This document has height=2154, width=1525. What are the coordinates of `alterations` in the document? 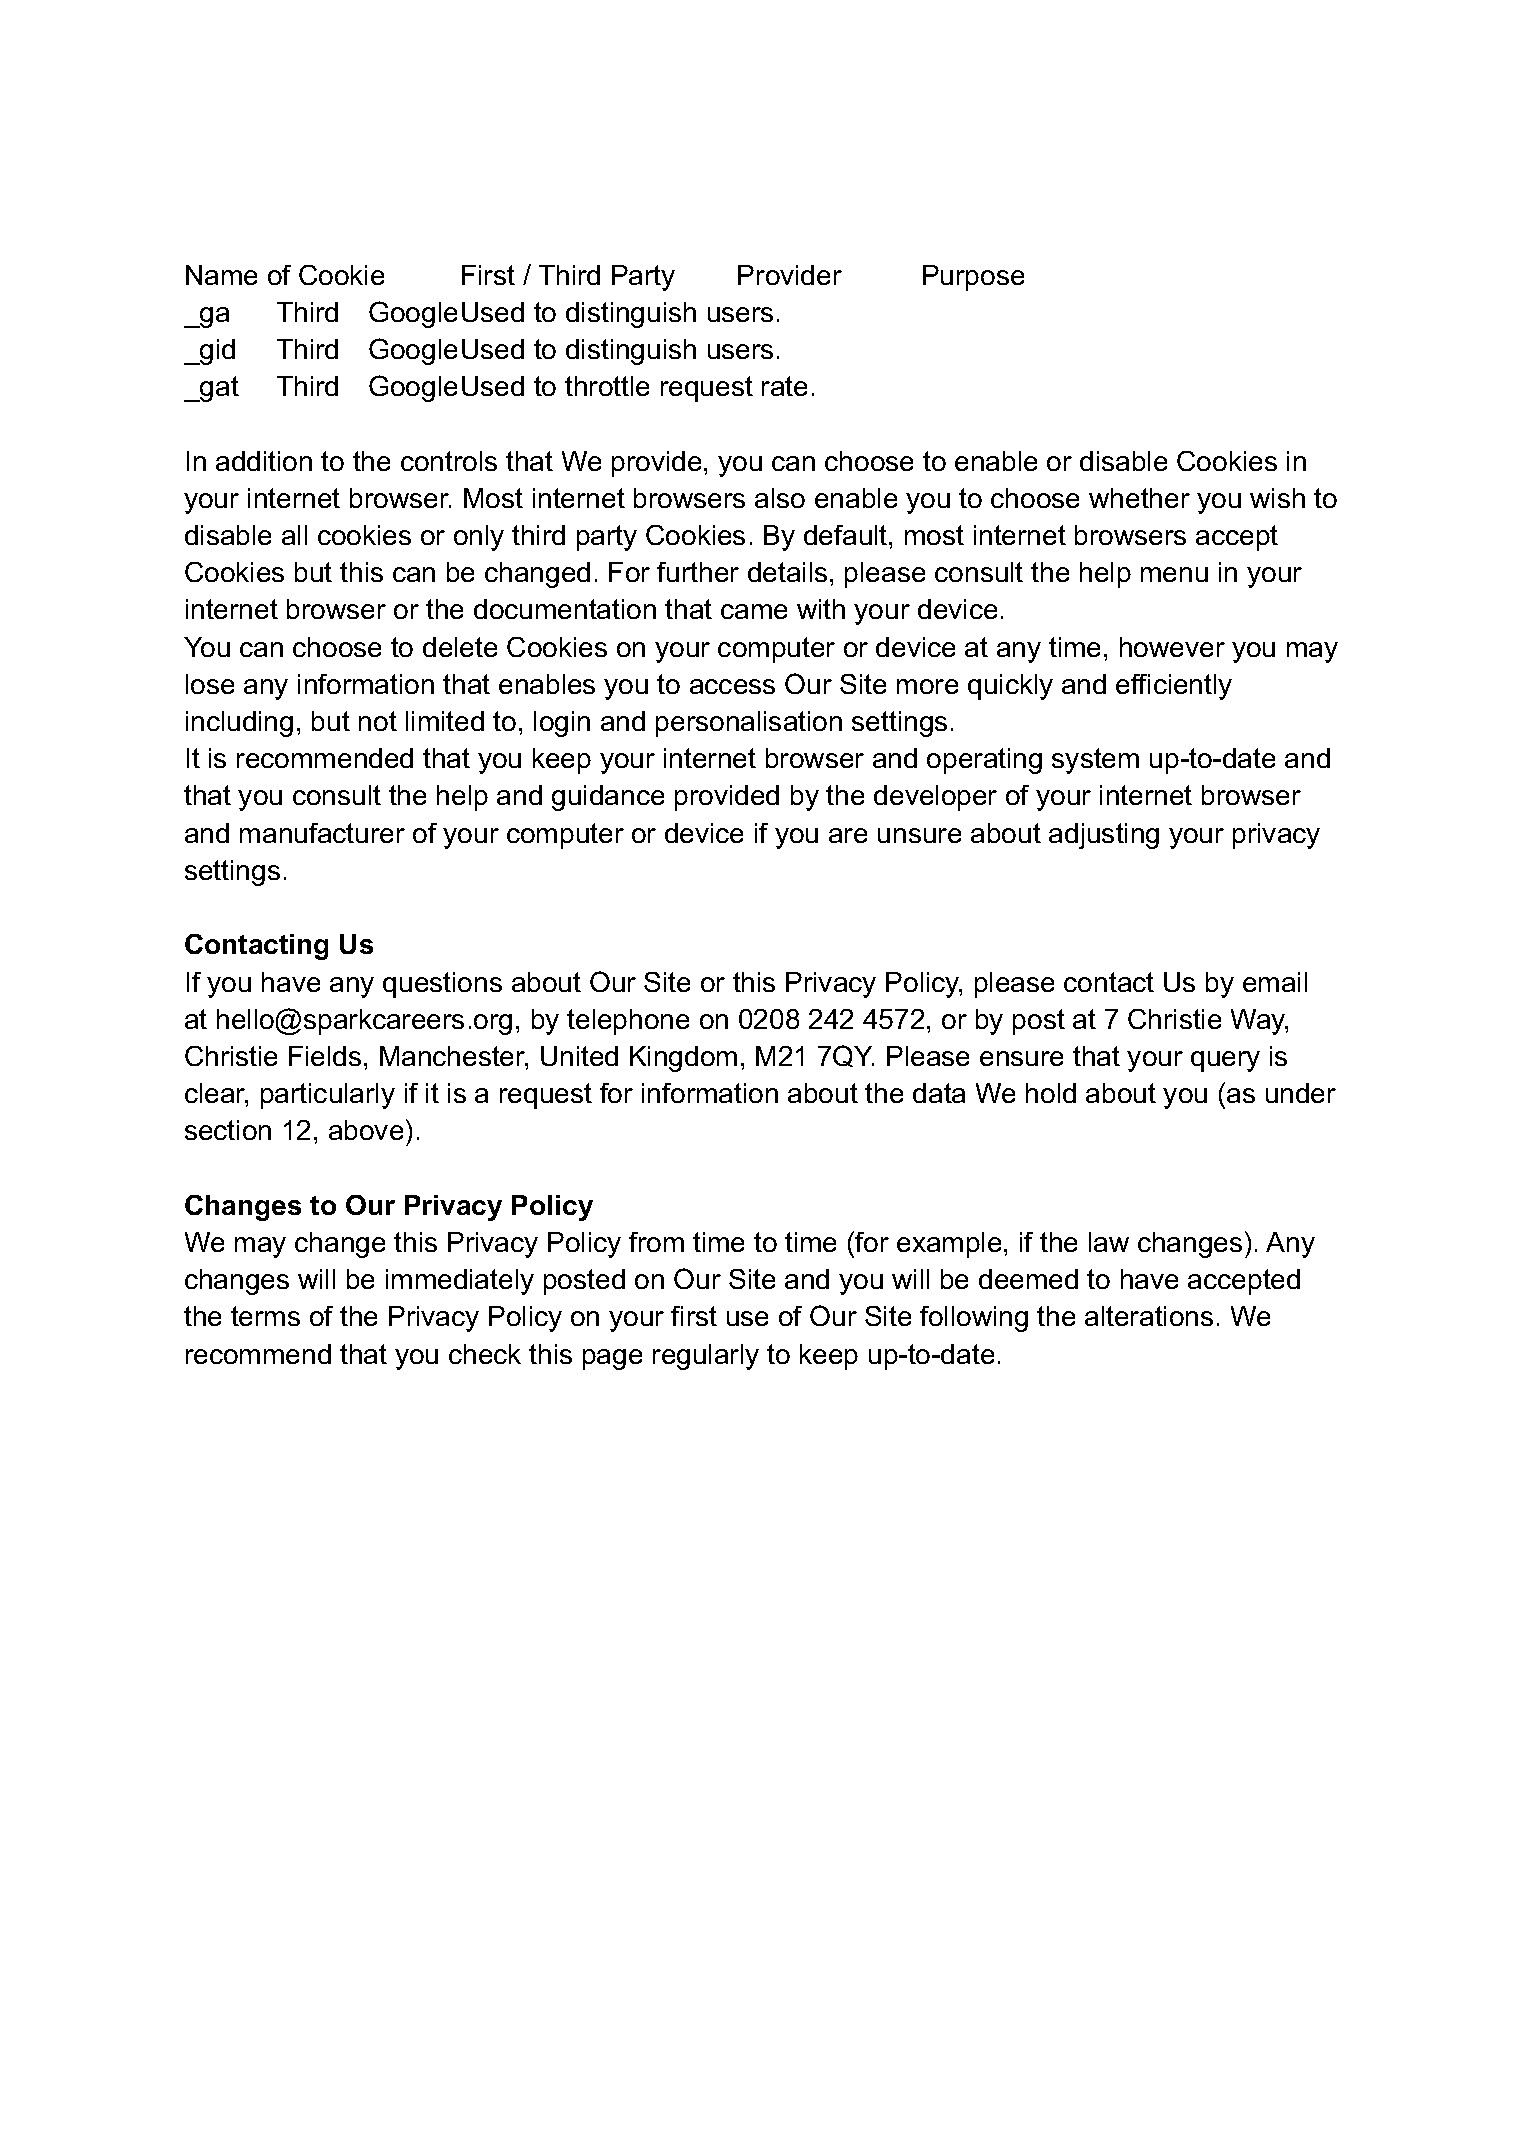 It's located at (1149, 1316).
